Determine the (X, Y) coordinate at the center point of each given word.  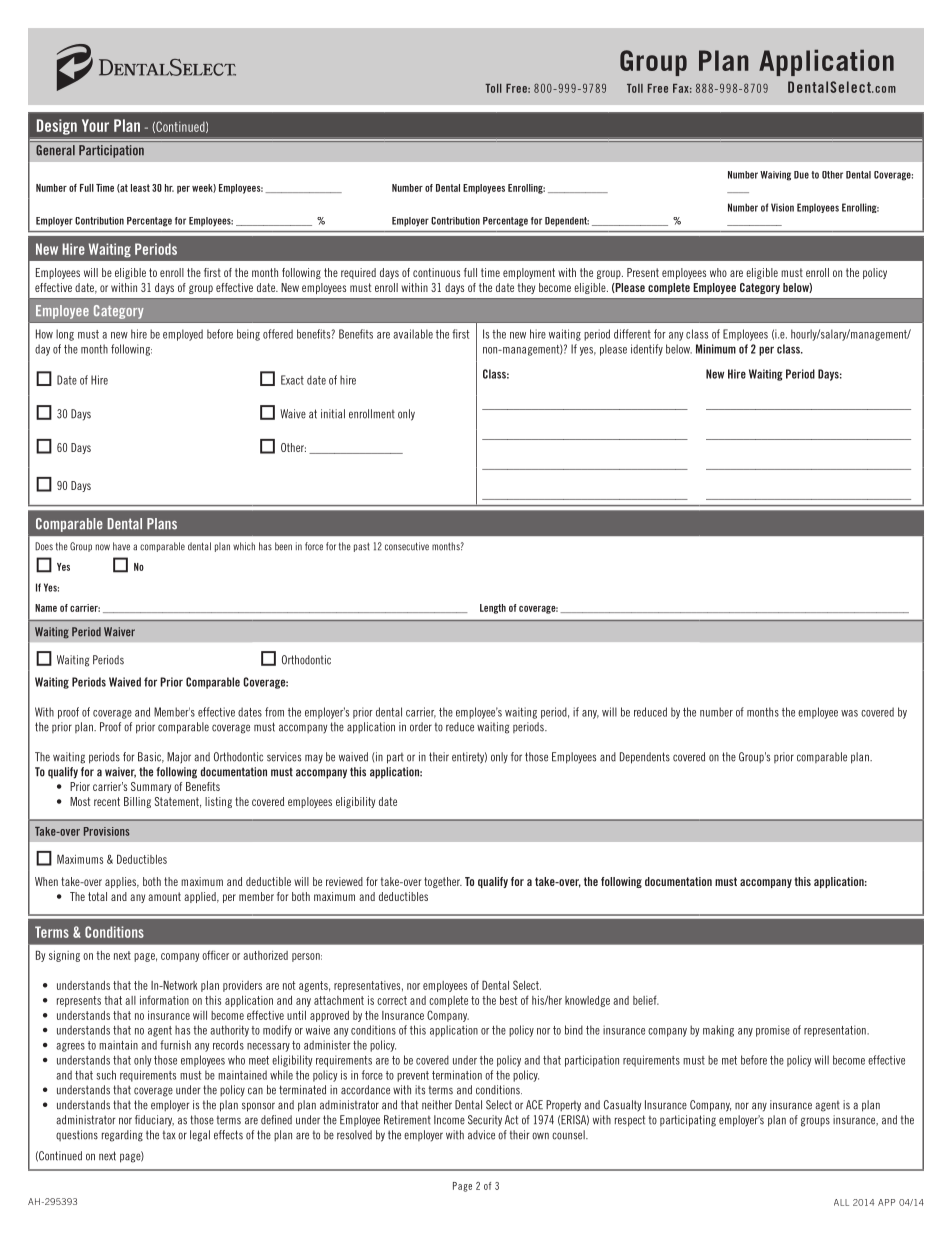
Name (46, 608)
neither (437, 1105)
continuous (436, 272)
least (140, 188)
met (729, 1060)
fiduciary (154, 1121)
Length (493, 609)
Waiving (775, 176)
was (849, 713)
